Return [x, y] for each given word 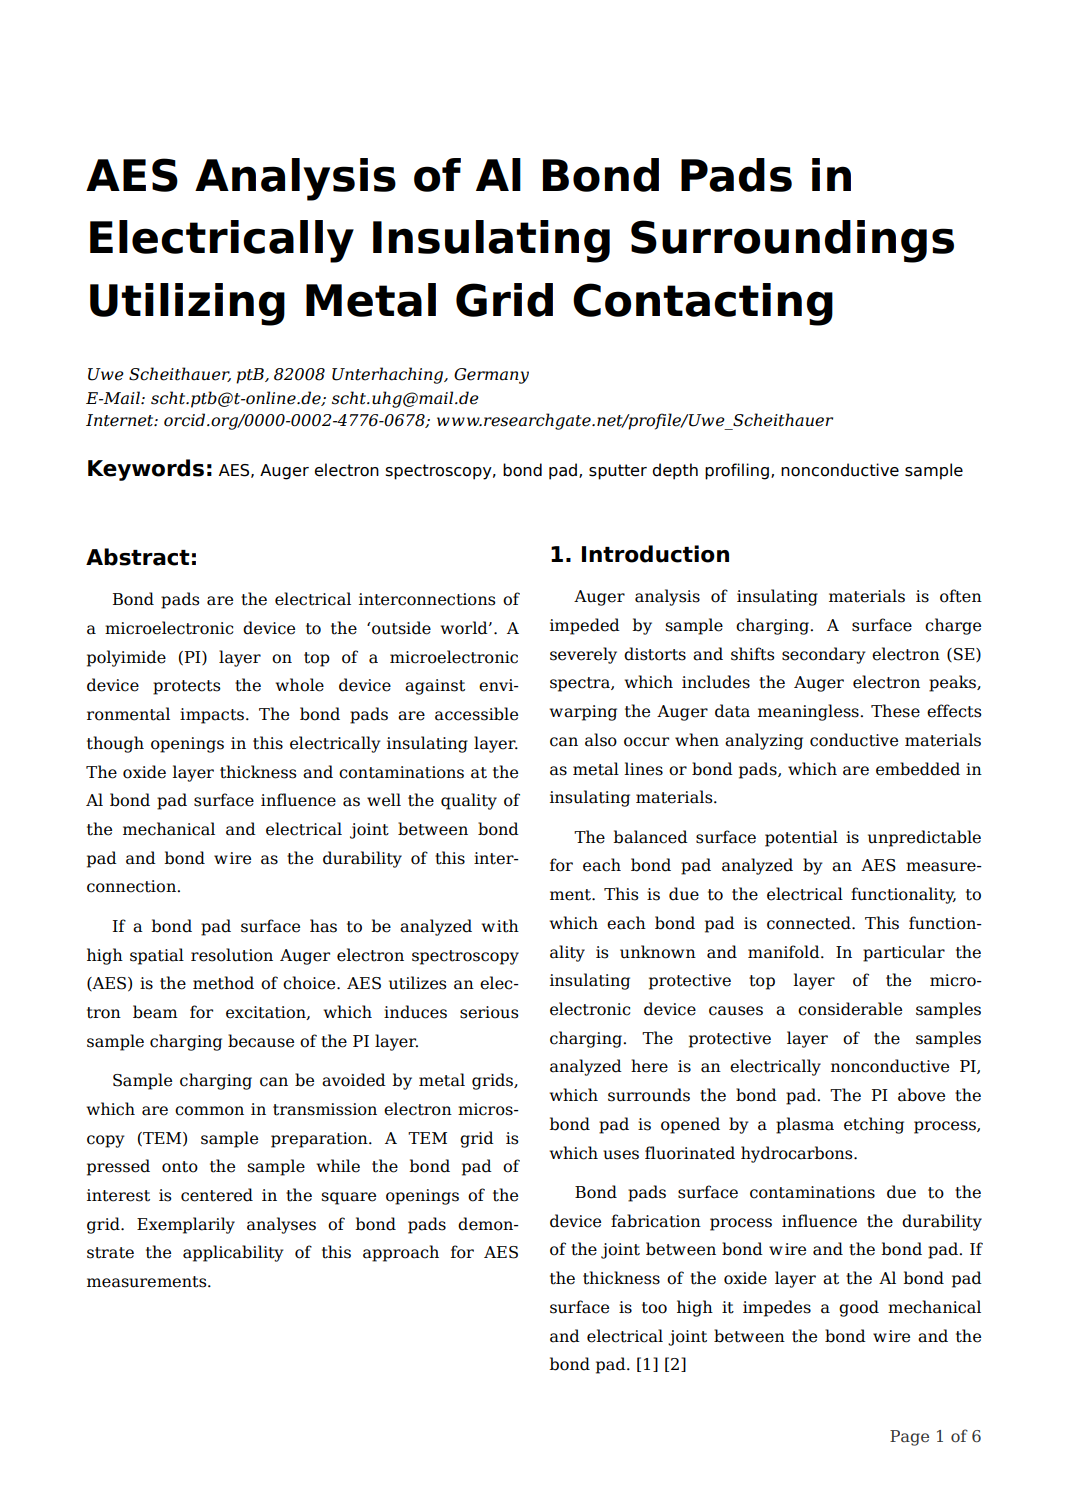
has [323, 926]
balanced [650, 837]
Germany [491, 376]
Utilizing [187, 304]
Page [909, 1438]
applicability [233, 1253]
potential [801, 838]
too [654, 1308]
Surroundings [792, 241]
